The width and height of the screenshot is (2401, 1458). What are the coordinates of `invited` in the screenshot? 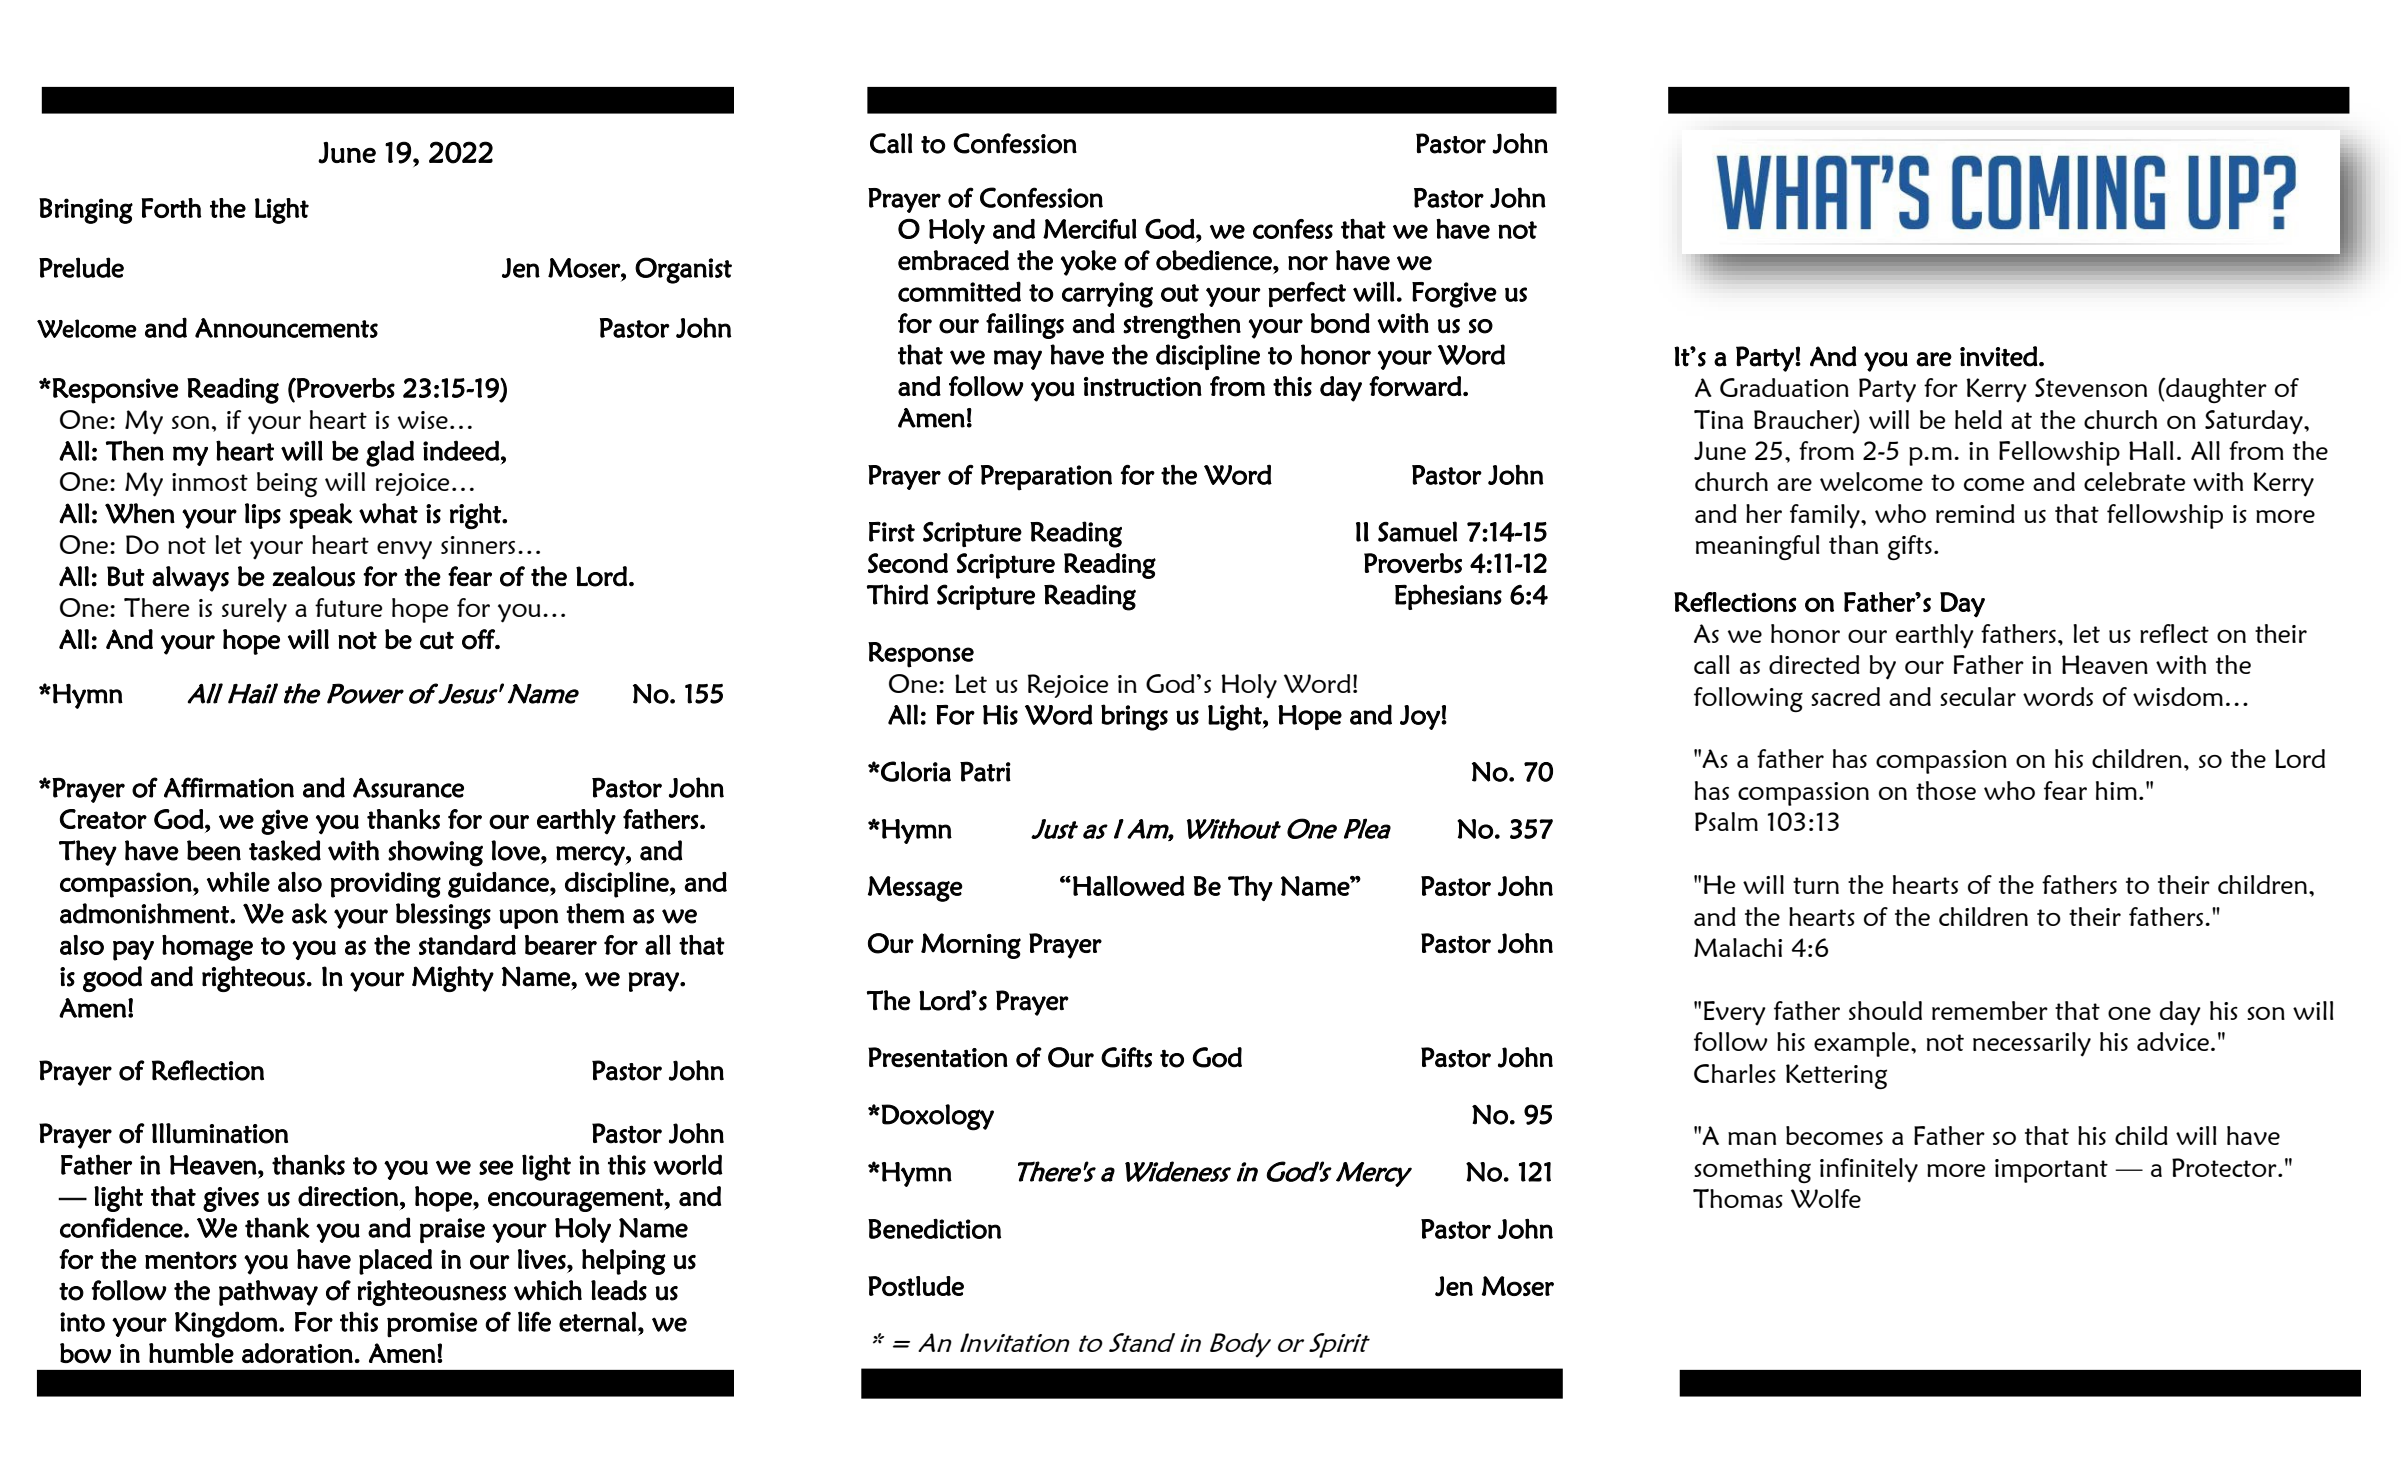 It's located at (1999, 356).
